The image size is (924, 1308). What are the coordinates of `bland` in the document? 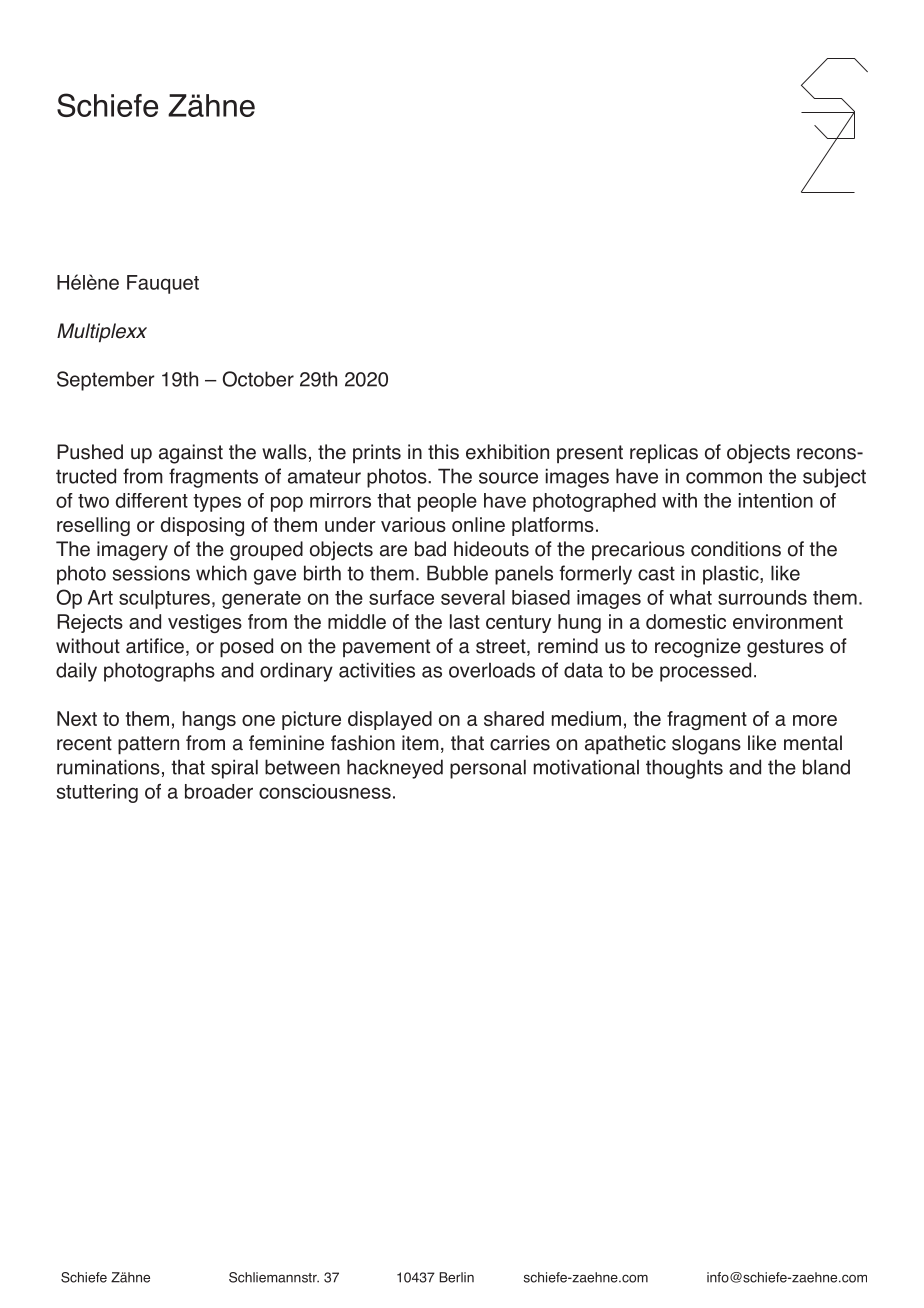 It's located at (826, 767).
